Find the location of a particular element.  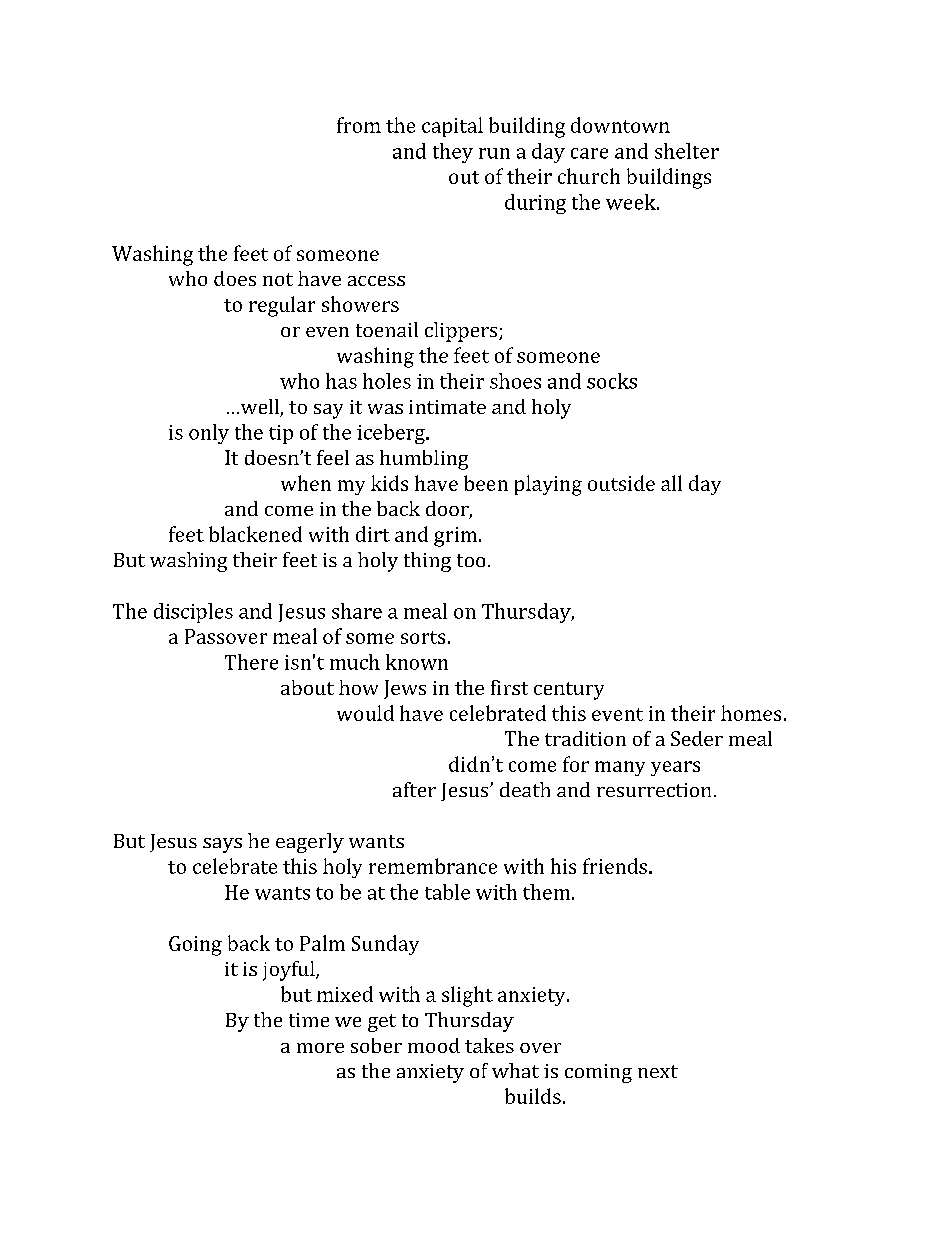

more is located at coordinates (320, 1048).
